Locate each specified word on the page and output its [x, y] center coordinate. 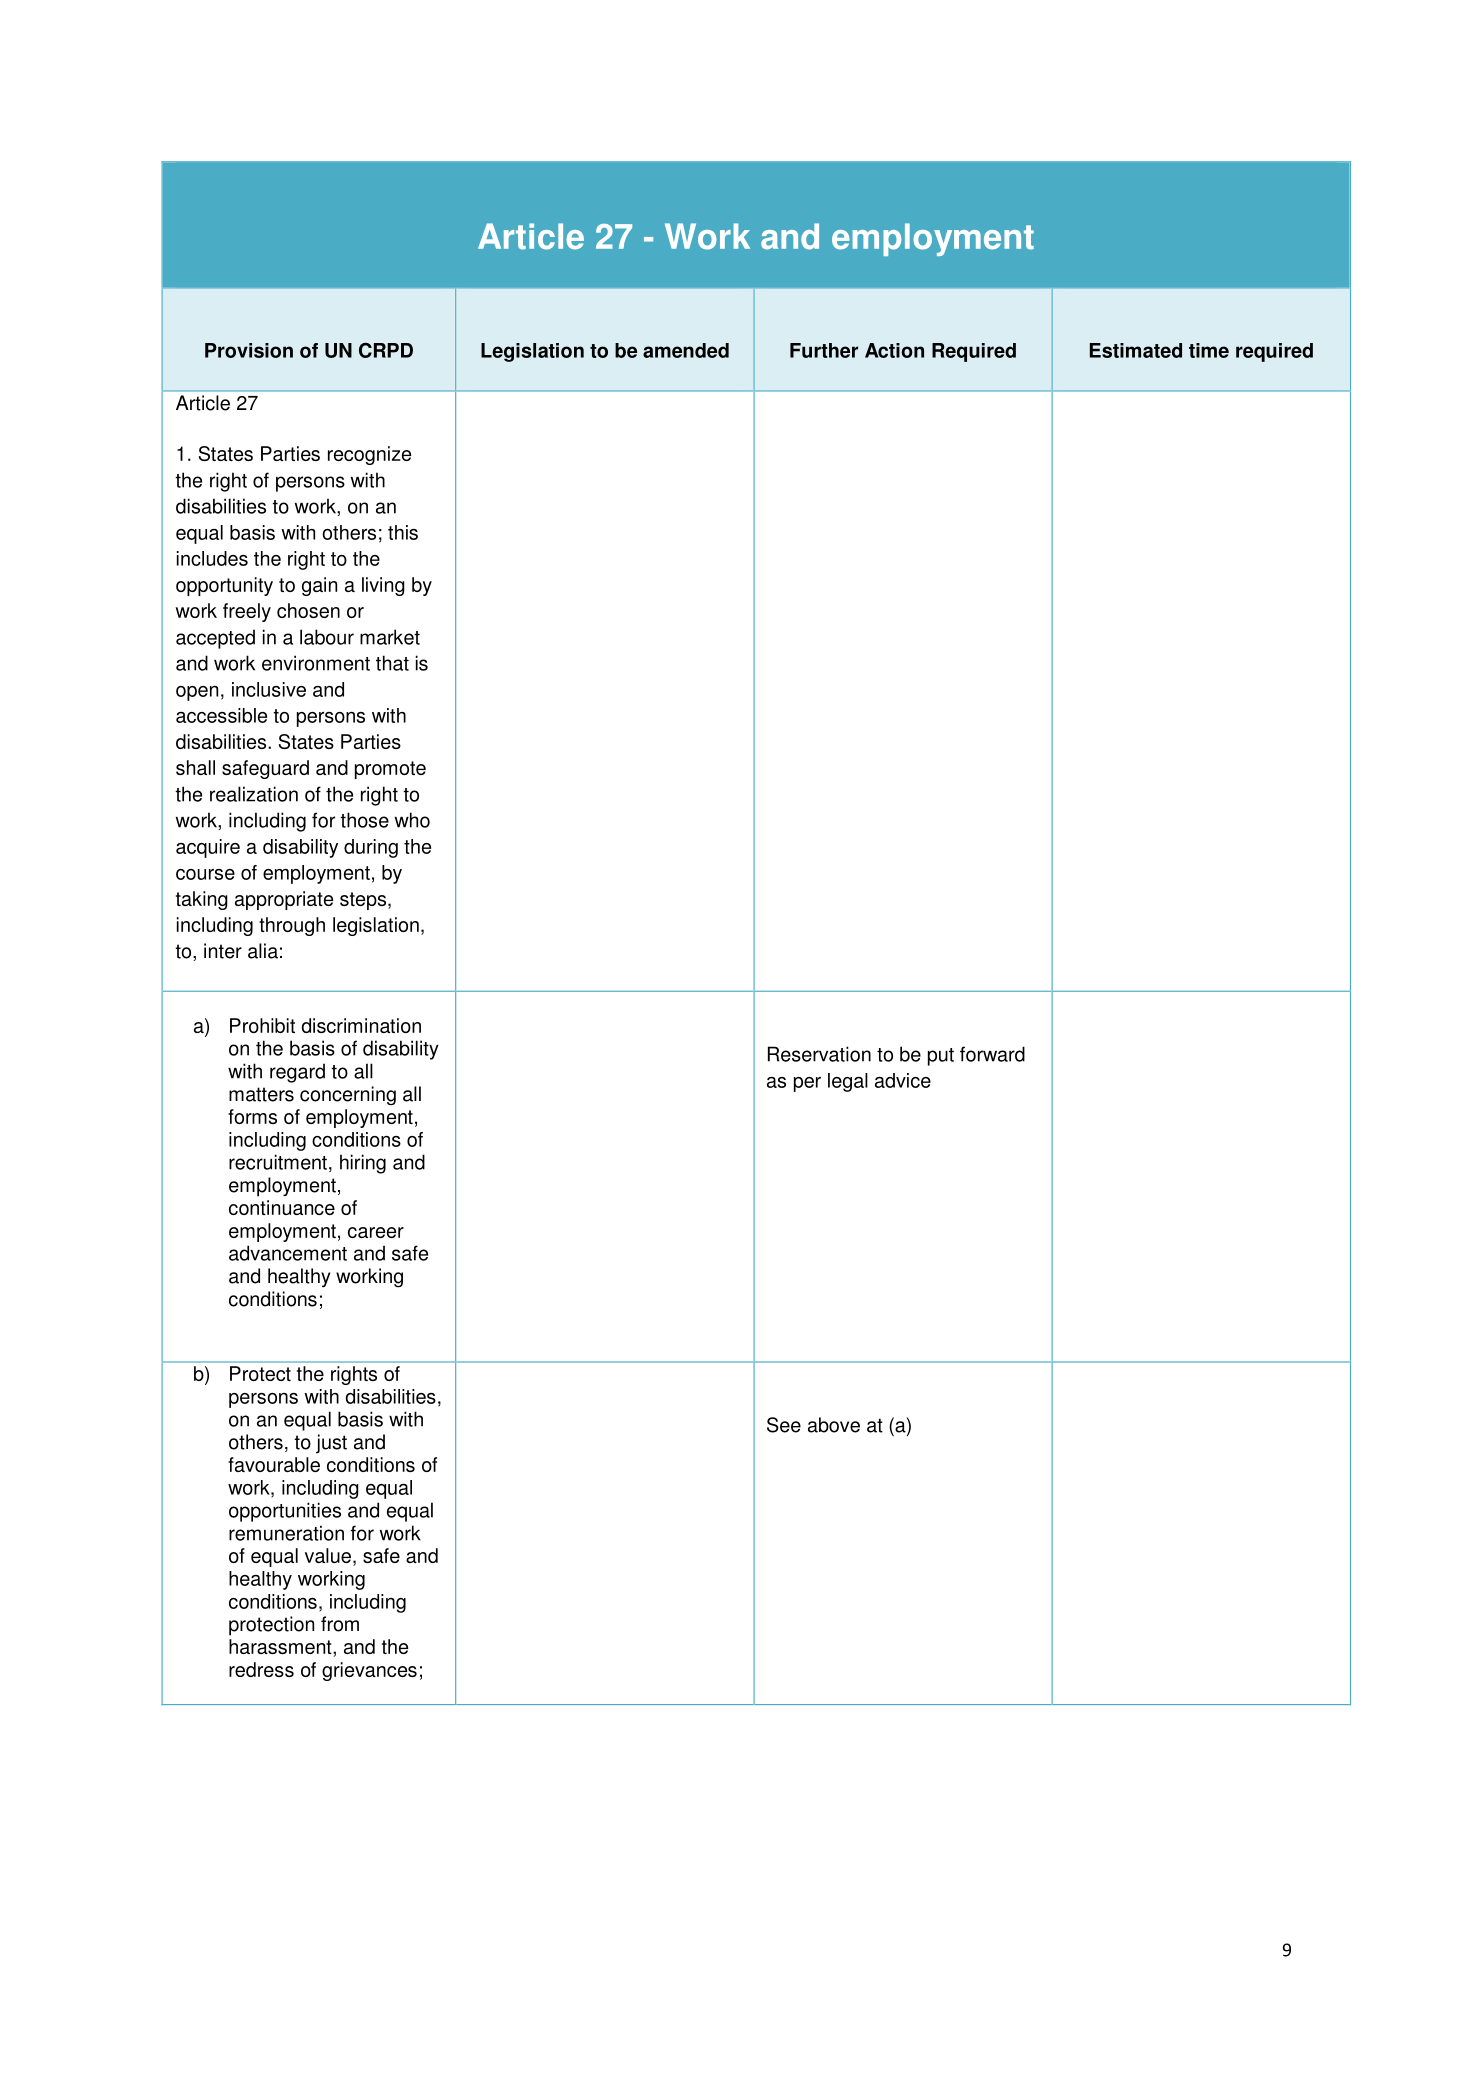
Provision [249, 350]
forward [992, 1054]
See [784, 1425]
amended [686, 350]
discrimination [361, 1025]
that [392, 663]
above [834, 1425]
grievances [369, 1671]
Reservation [819, 1054]
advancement [288, 1253]
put [941, 1057]
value [328, 1555]
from [340, 1624]
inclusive [269, 689]
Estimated [1136, 350]
